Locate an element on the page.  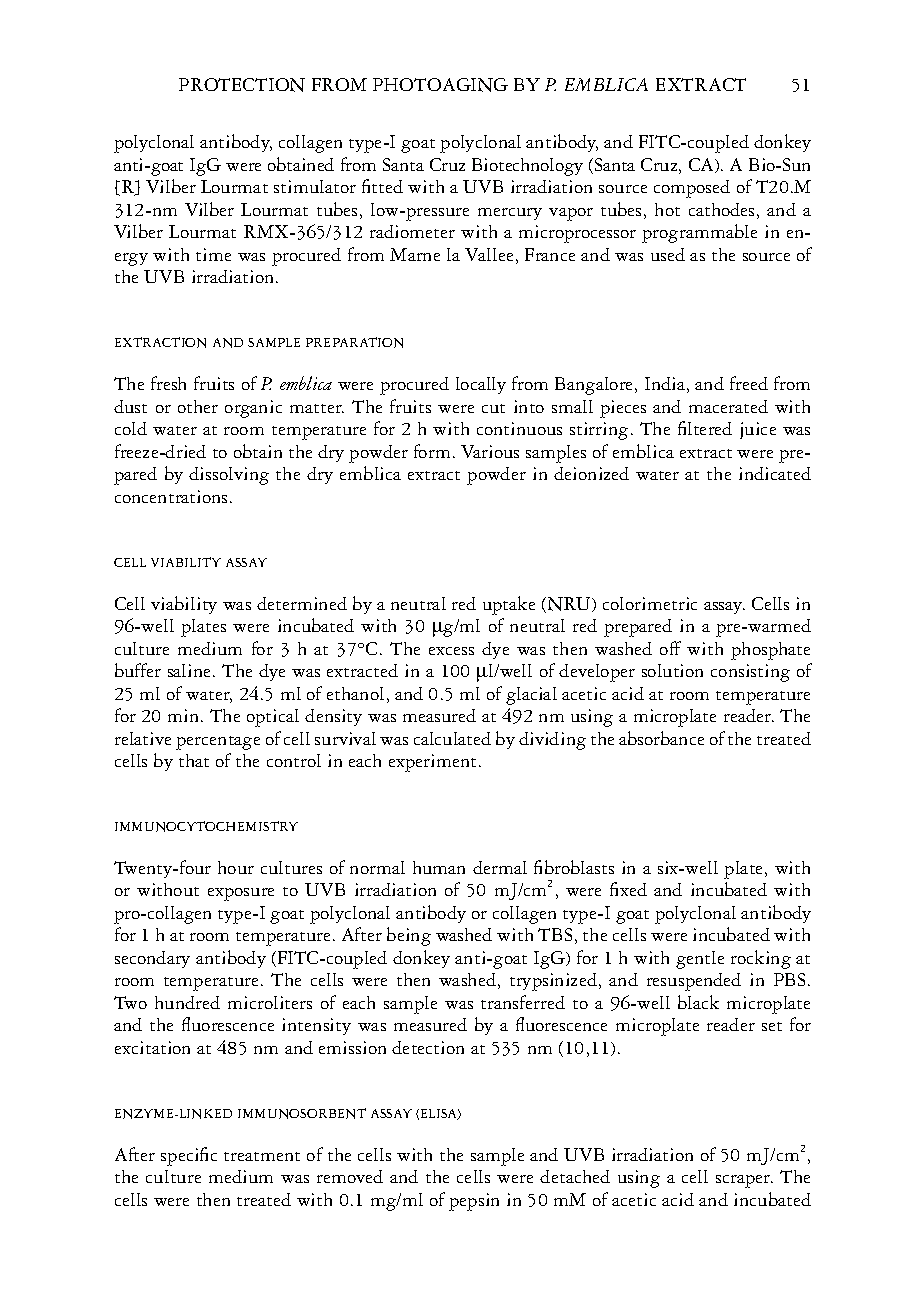
PHOTOAGING is located at coordinates (440, 85).
